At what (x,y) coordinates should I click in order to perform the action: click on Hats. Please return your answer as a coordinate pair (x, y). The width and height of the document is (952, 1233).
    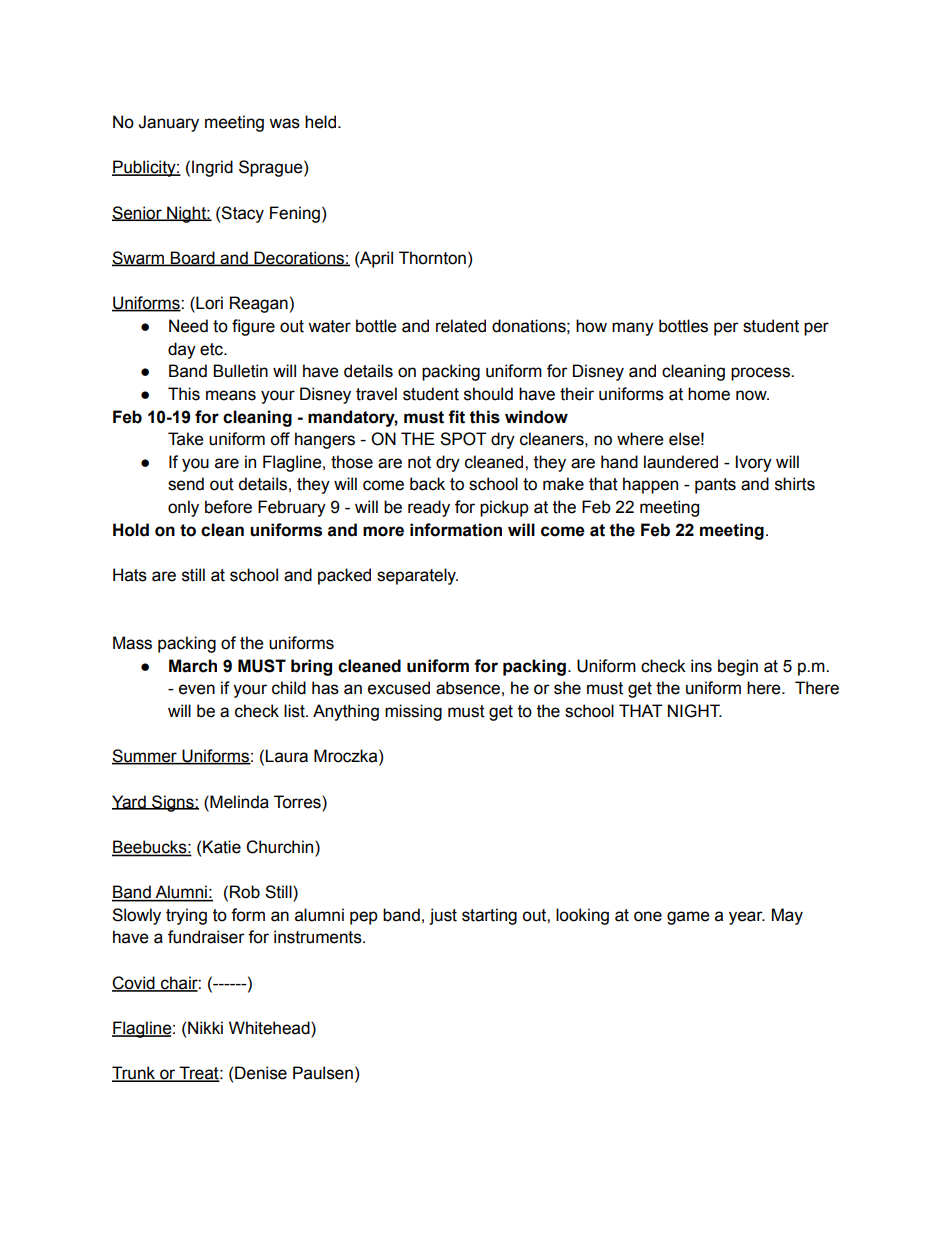
    Looking at the image, I should click on (130, 575).
